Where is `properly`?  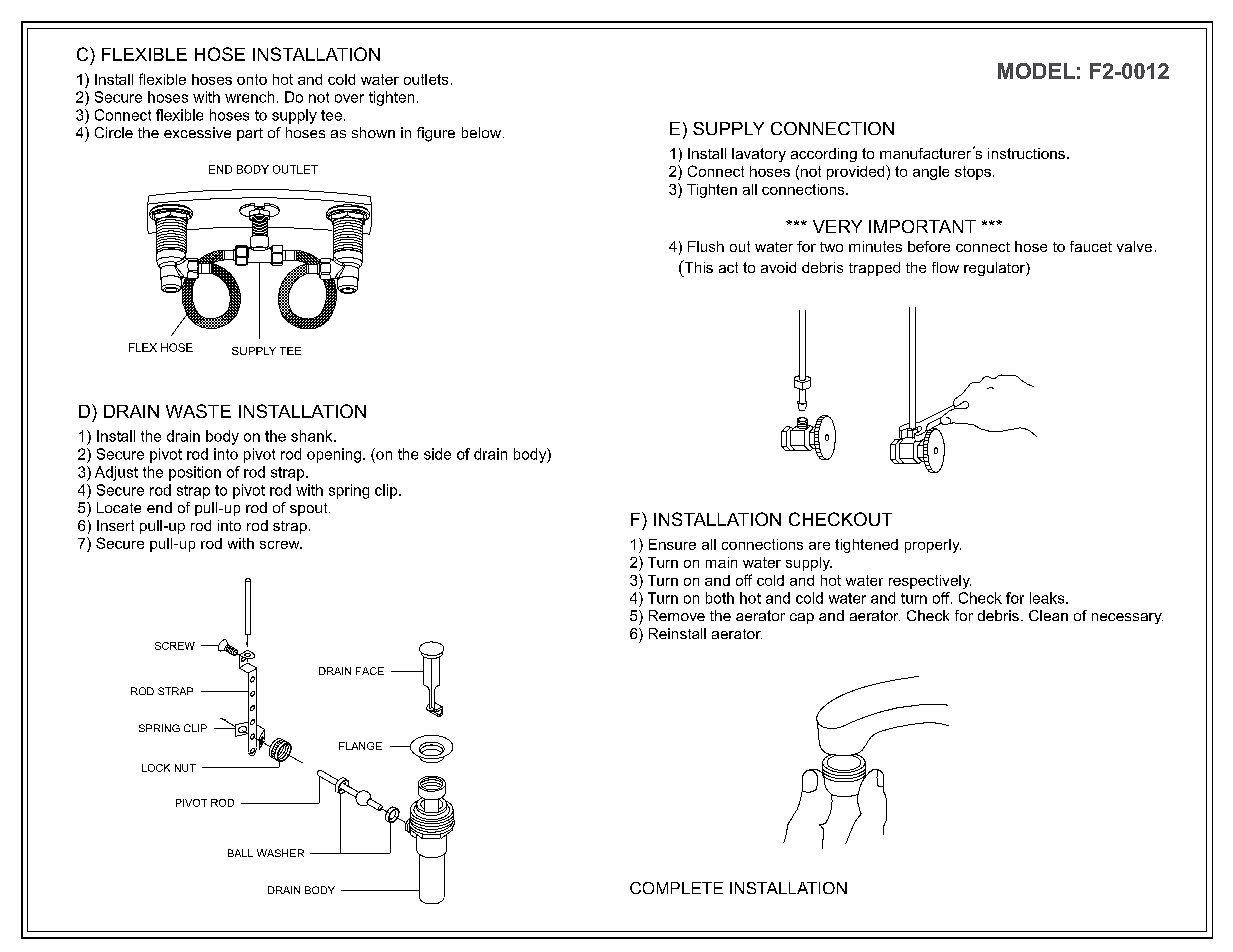
properly is located at coordinates (933, 546).
